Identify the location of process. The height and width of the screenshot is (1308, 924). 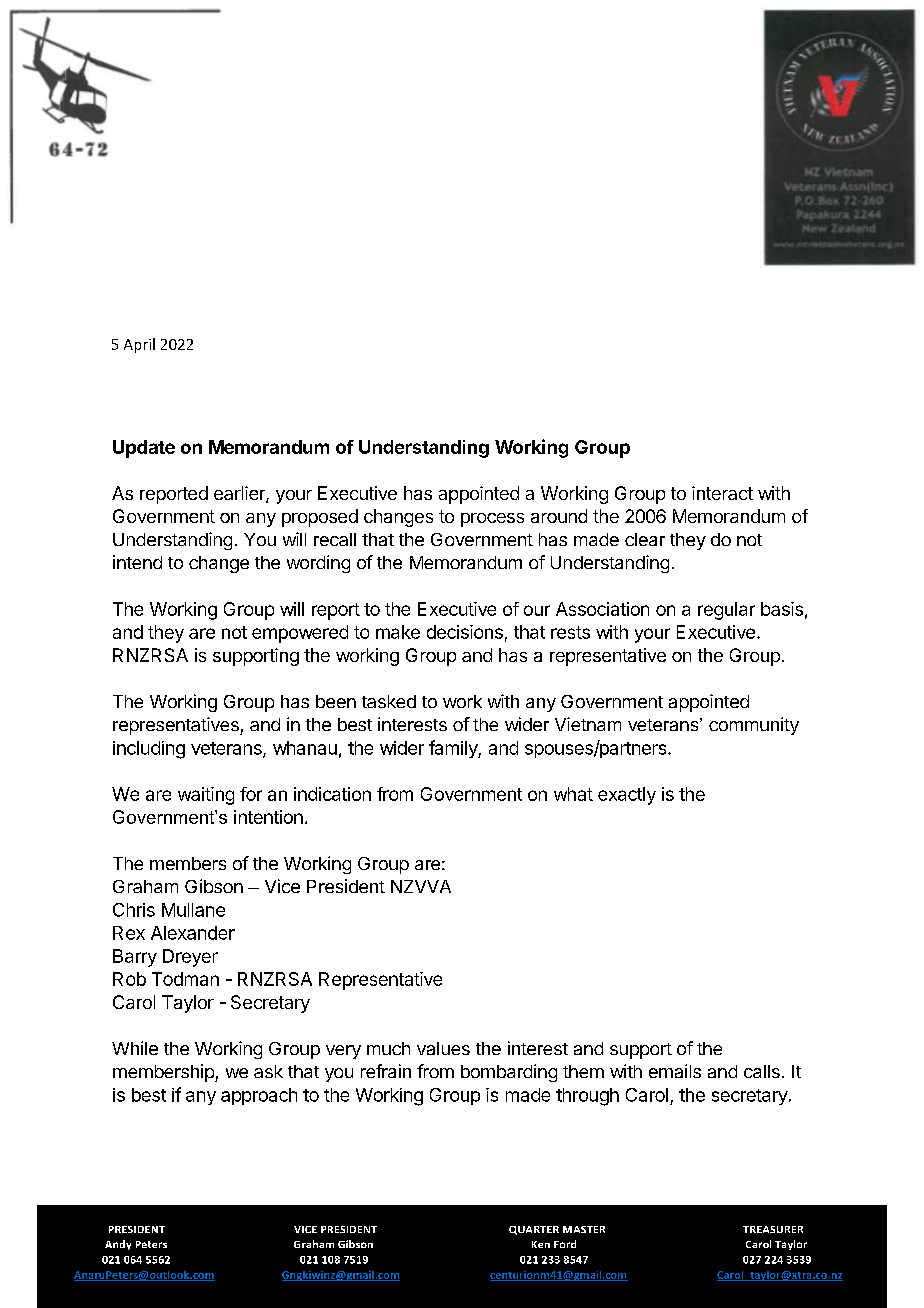
(492, 520).
